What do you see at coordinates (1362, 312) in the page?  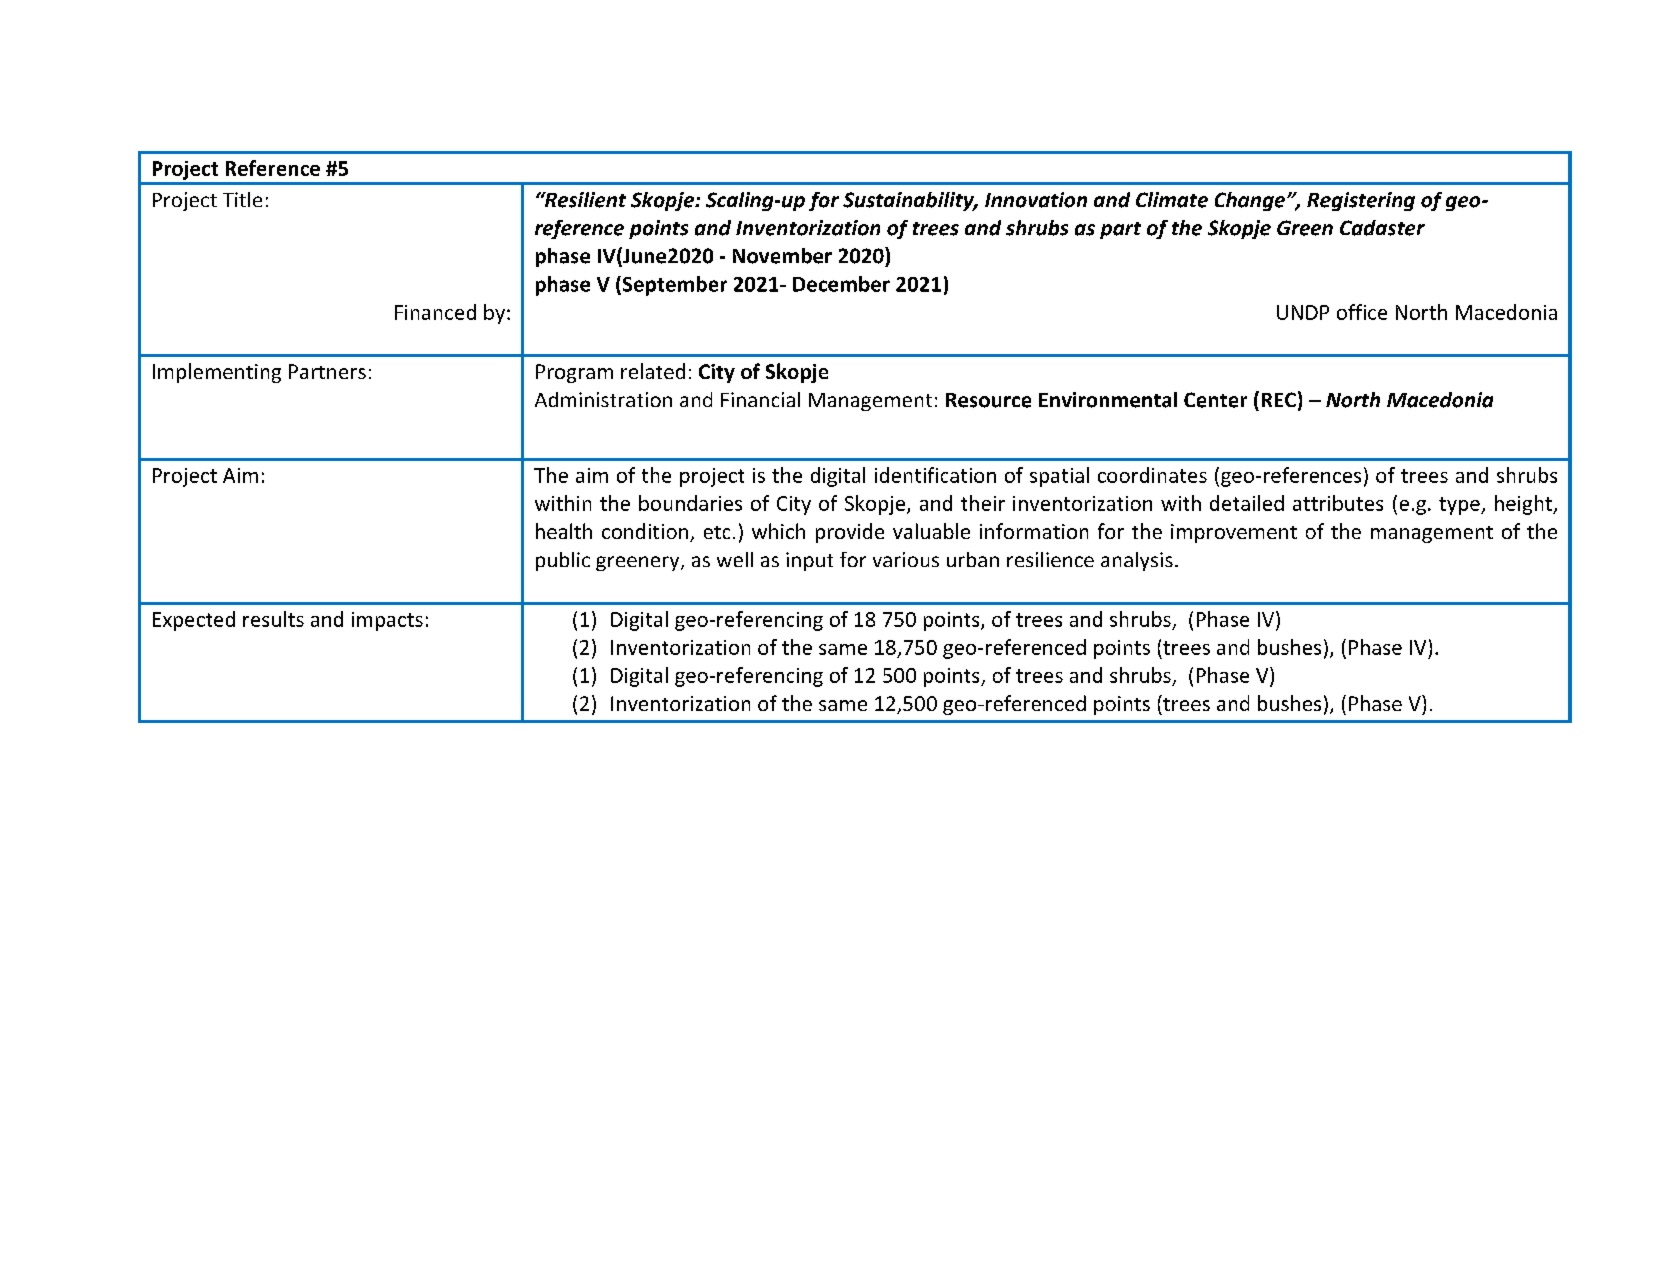 I see `office` at bounding box center [1362, 312].
